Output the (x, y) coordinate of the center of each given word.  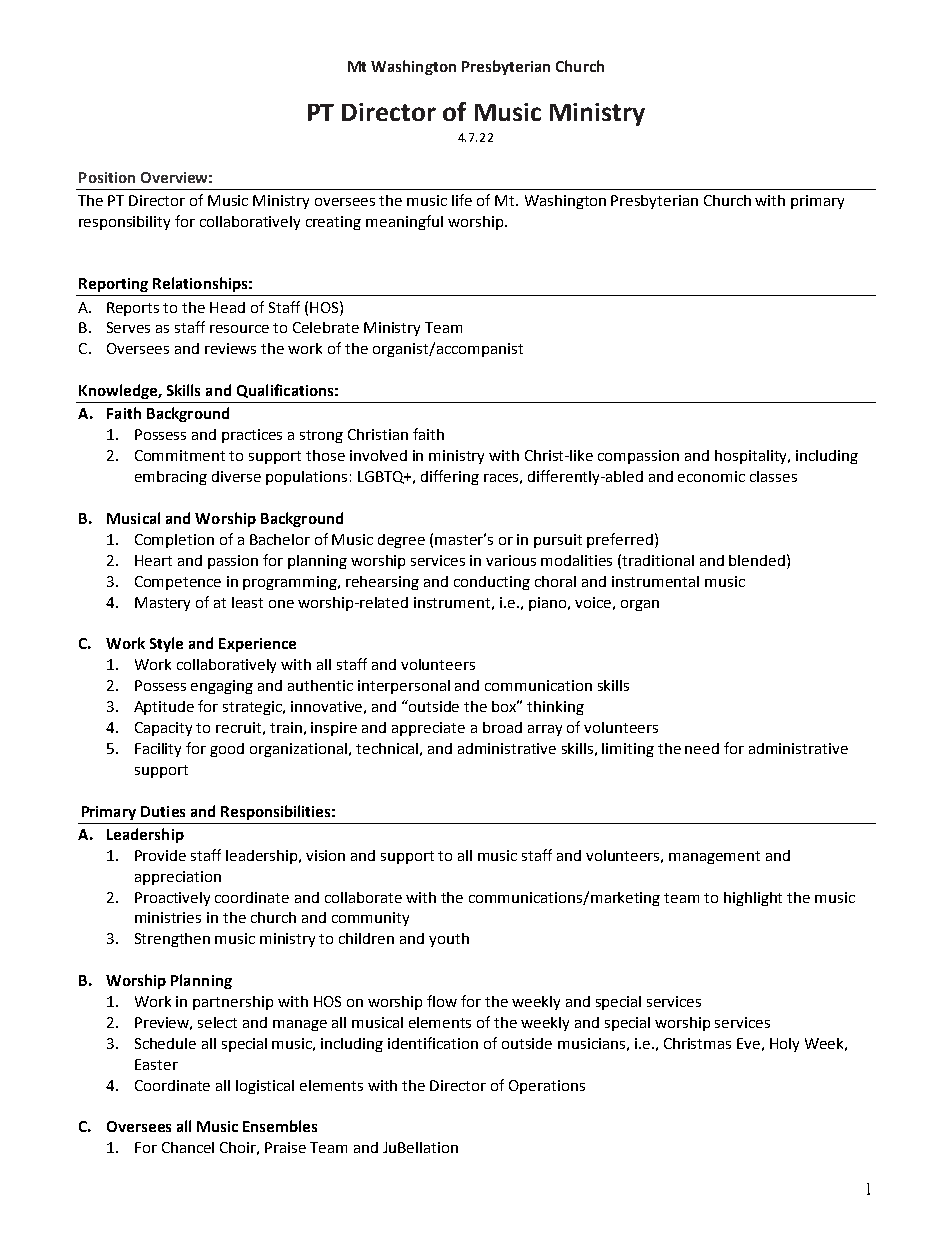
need (702, 748)
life (462, 200)
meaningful (404, 222)
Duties (163, 811)
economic (711, 476)
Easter (156, 1064)
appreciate (428, 729)
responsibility (124, 223)
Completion (174, 541)
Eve (748, 1043)
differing (450, 477)
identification (433, 1043)
